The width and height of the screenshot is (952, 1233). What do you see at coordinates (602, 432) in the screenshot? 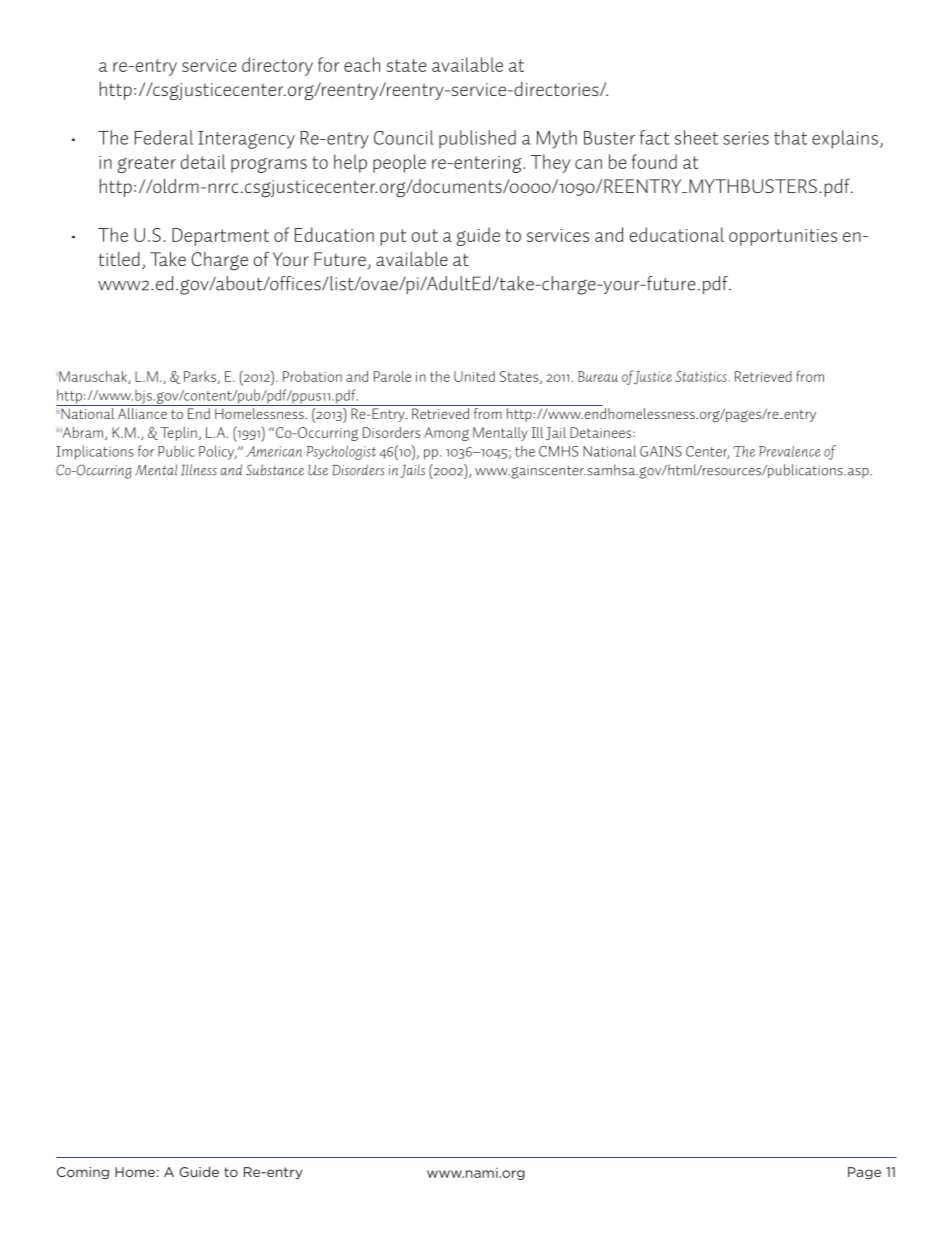
I see `Detainees` at bounding box center [602, 432].
